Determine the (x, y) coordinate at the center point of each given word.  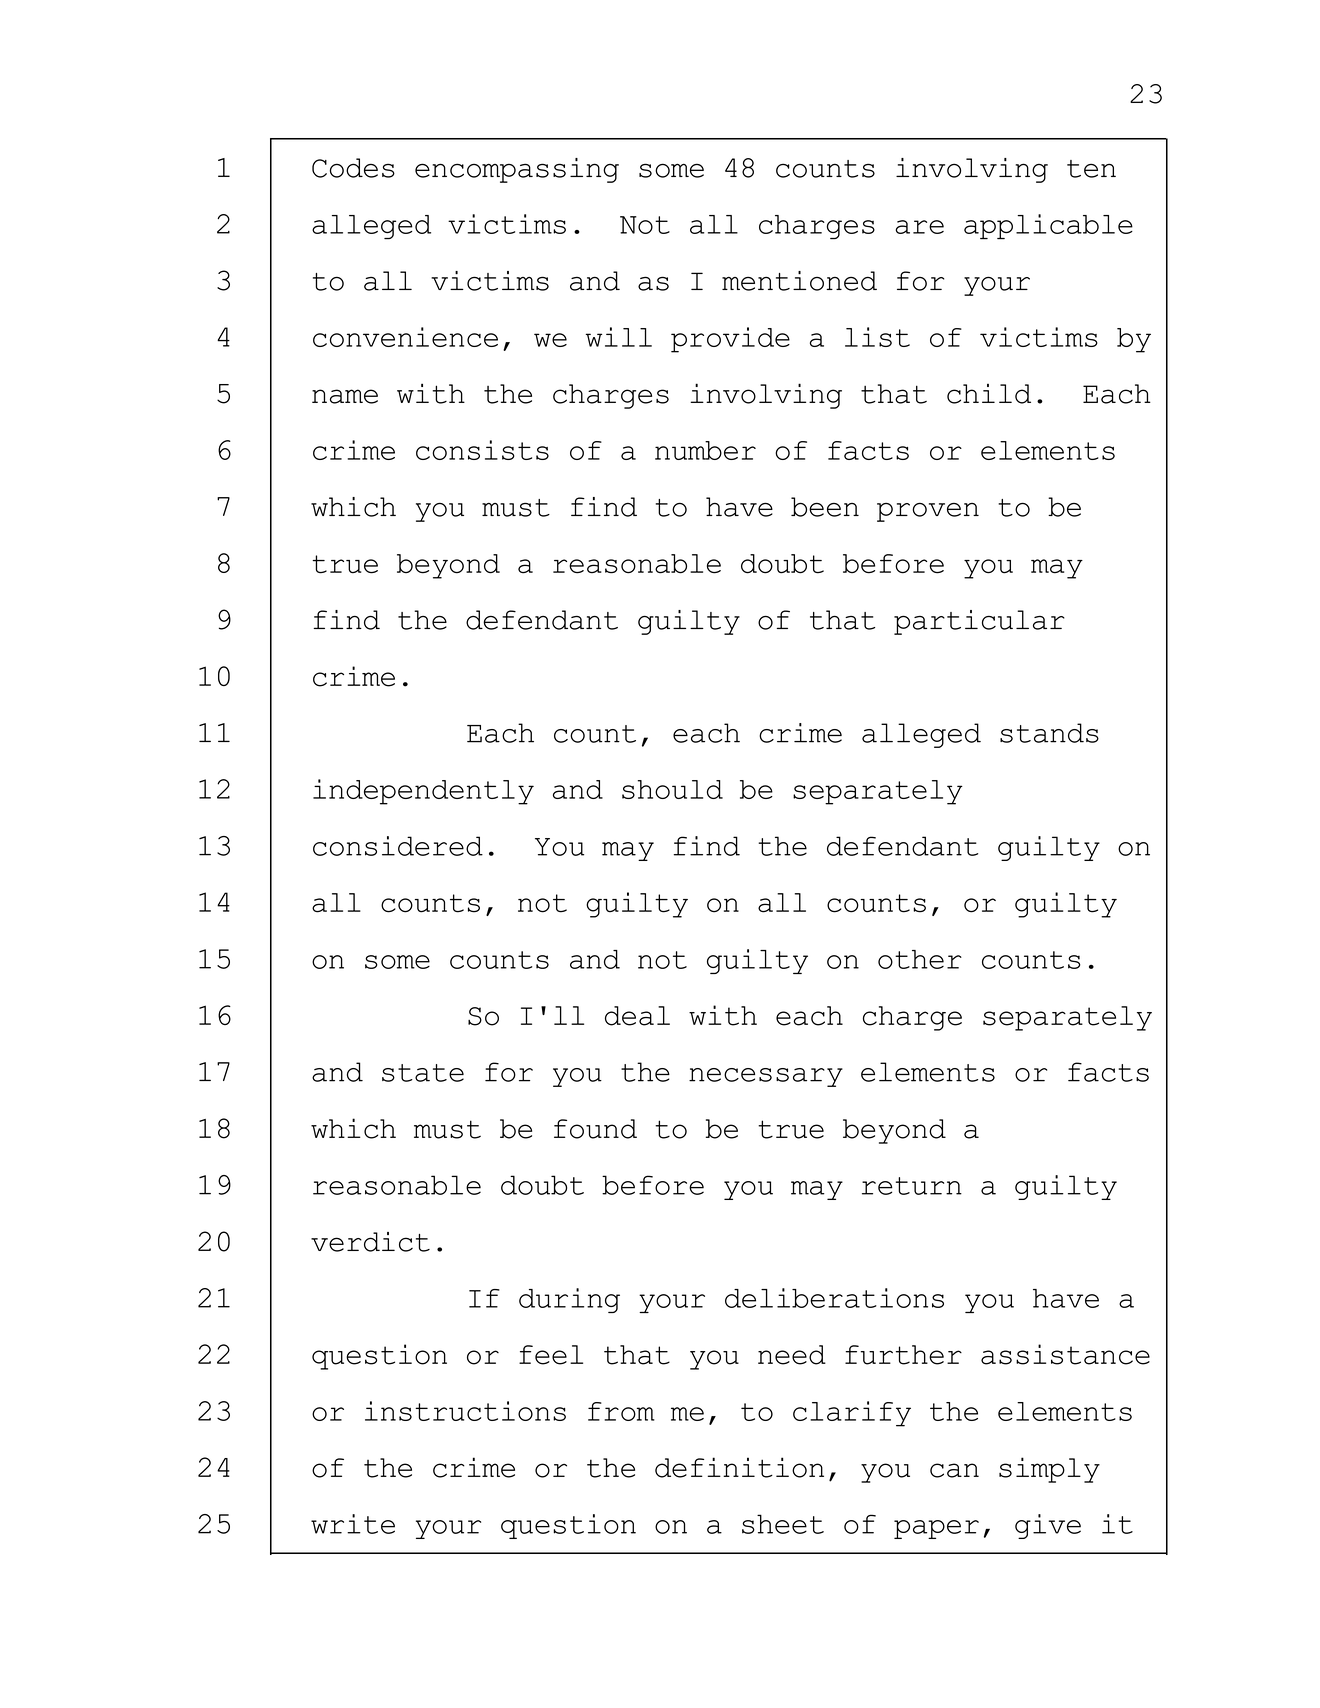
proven (928, 512)
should (672, 789)
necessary (766, 1077)
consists (482, 450)
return (912, 1186)
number (705, 450)
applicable (1048, 227)
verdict (370, 1242)
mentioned (799, 281)
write (353, 1524)
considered (398, 846)
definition (739, 1467)
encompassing (517, 170)
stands (1049, 733)
